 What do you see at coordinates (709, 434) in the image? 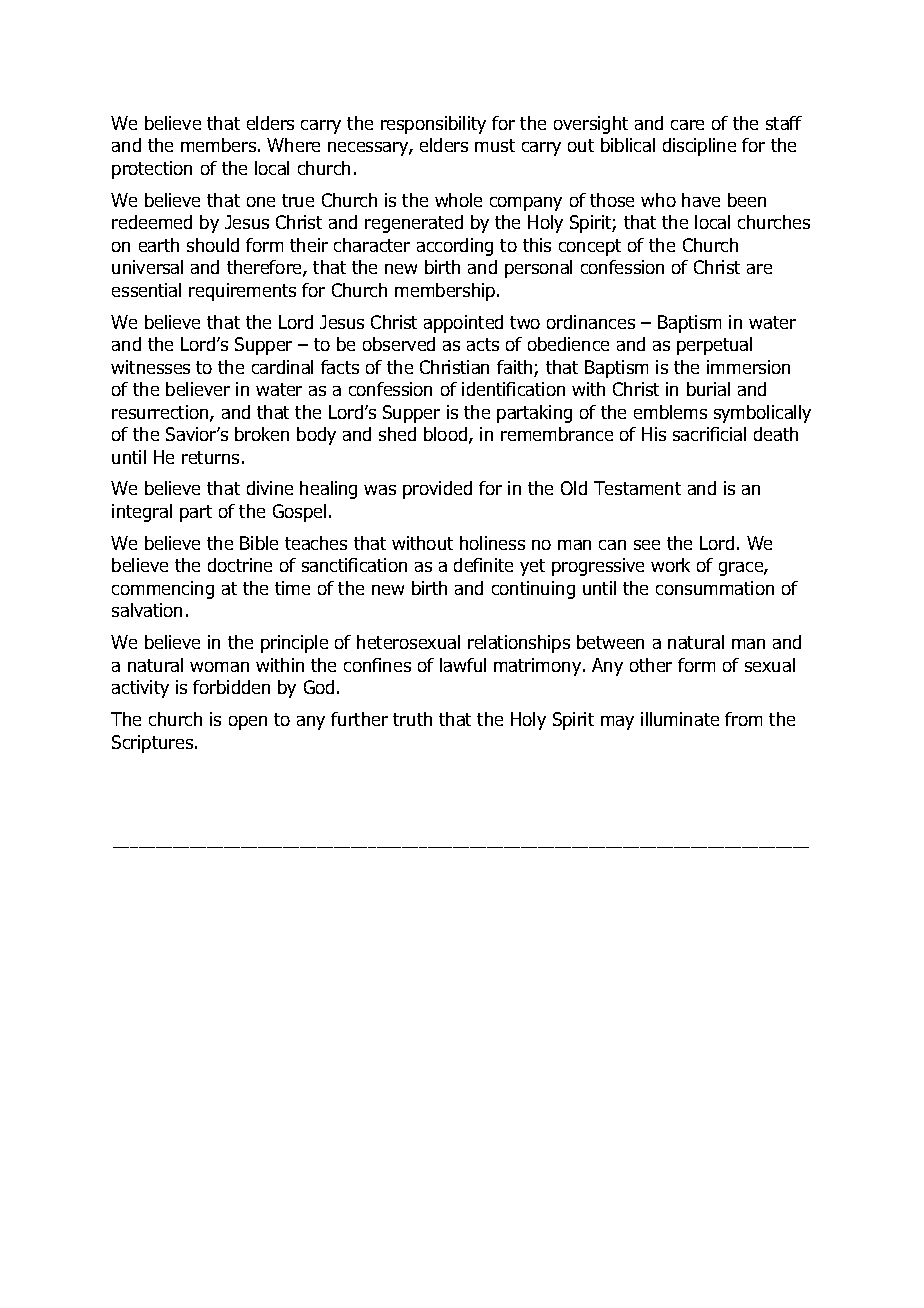
I see `sacrificial` at bounding box center [709, 434].
